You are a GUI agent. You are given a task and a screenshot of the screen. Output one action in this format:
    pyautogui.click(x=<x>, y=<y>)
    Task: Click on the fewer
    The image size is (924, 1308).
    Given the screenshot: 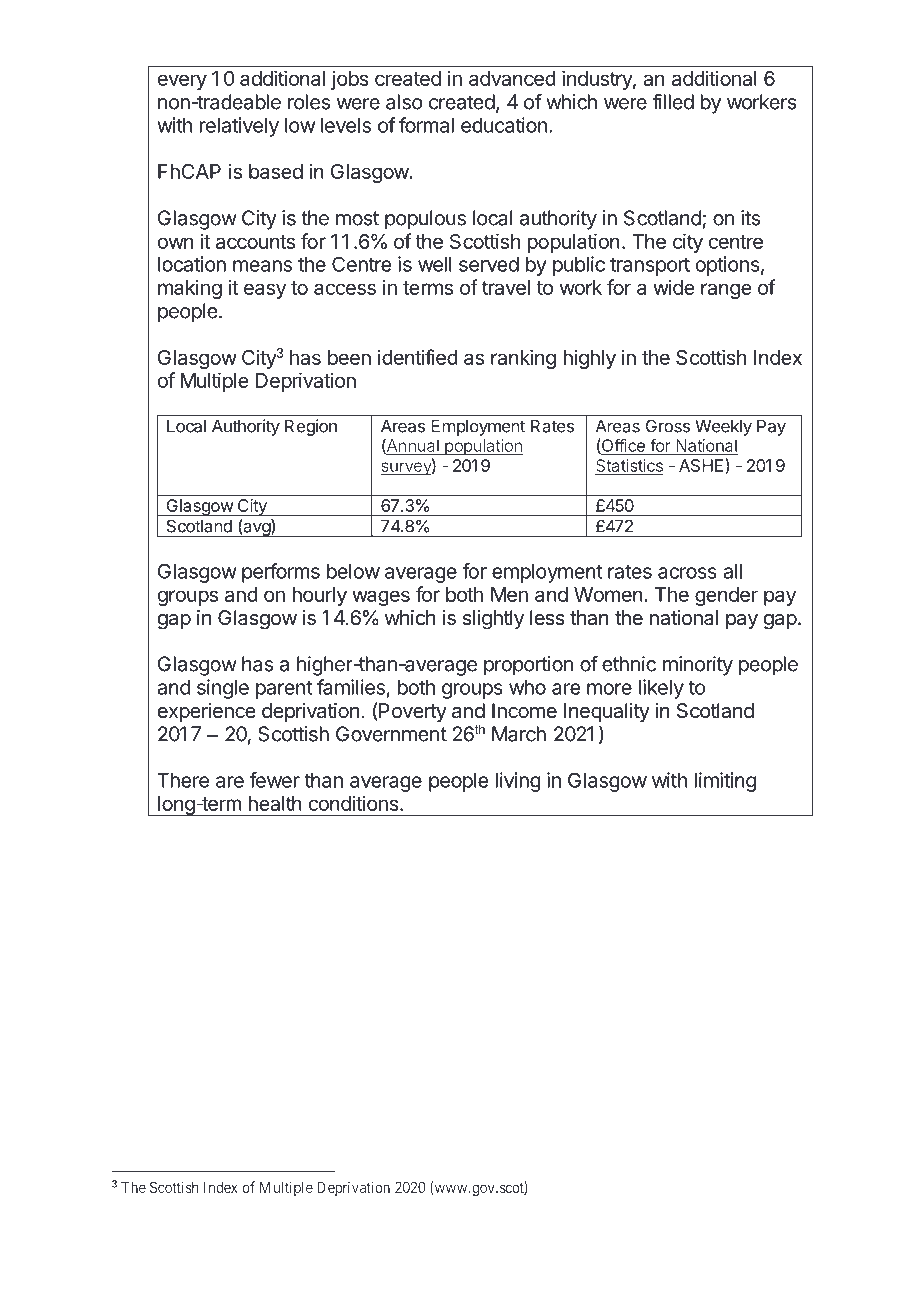 What is the action you would take?
    pyautogui.click(x=274, y=780)
